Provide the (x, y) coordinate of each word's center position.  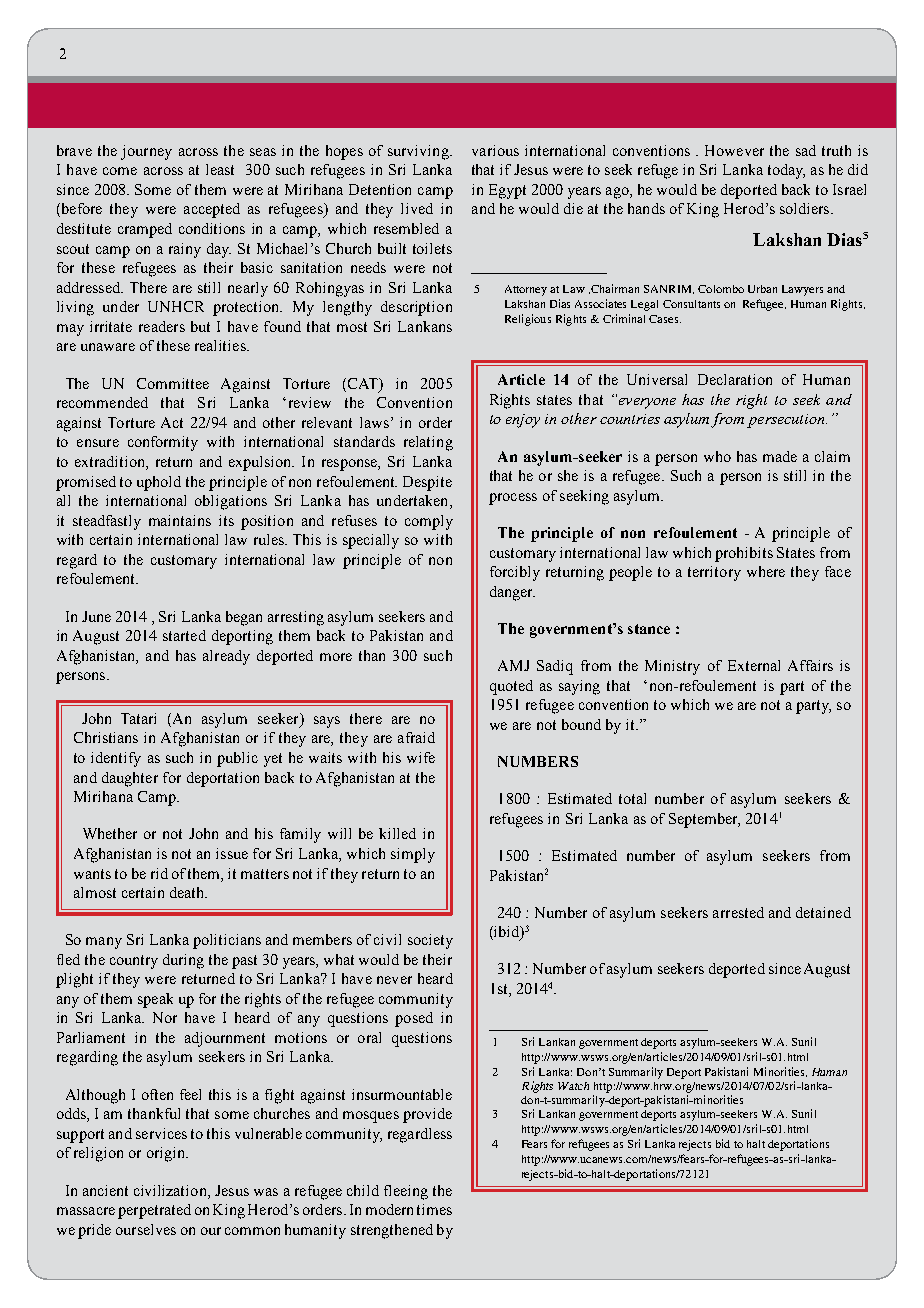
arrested (738, 912)
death (188, 892)
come (120, 171)
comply (429, 522)
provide (427, 1115)
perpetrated (154, 1211)
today (786, 171)
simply (413, 855)
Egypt (507, 191)
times (434, 1209)
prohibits (744, 554)
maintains (180, 520)
